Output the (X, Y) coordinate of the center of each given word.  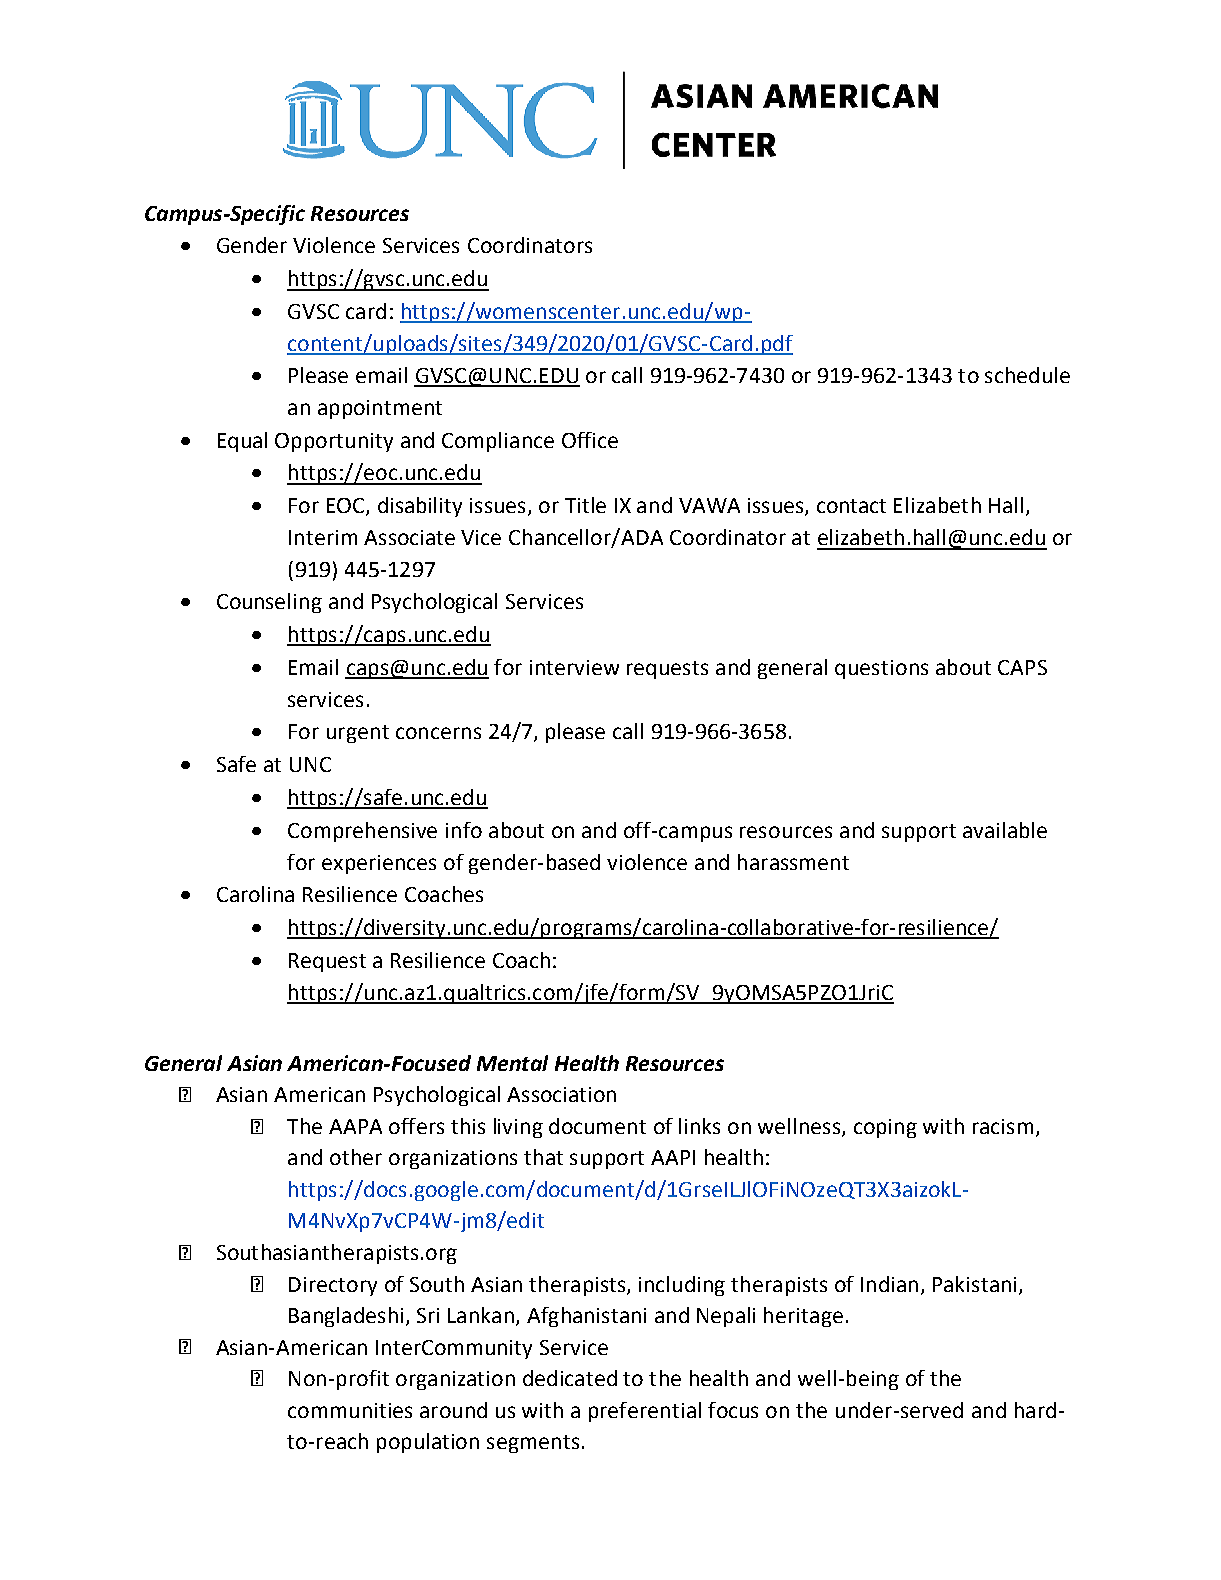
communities (350, 1410)
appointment (380, 409)
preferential (645, 1412)
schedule (1027, 375)
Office (590, 440)
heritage (803, 1317)
